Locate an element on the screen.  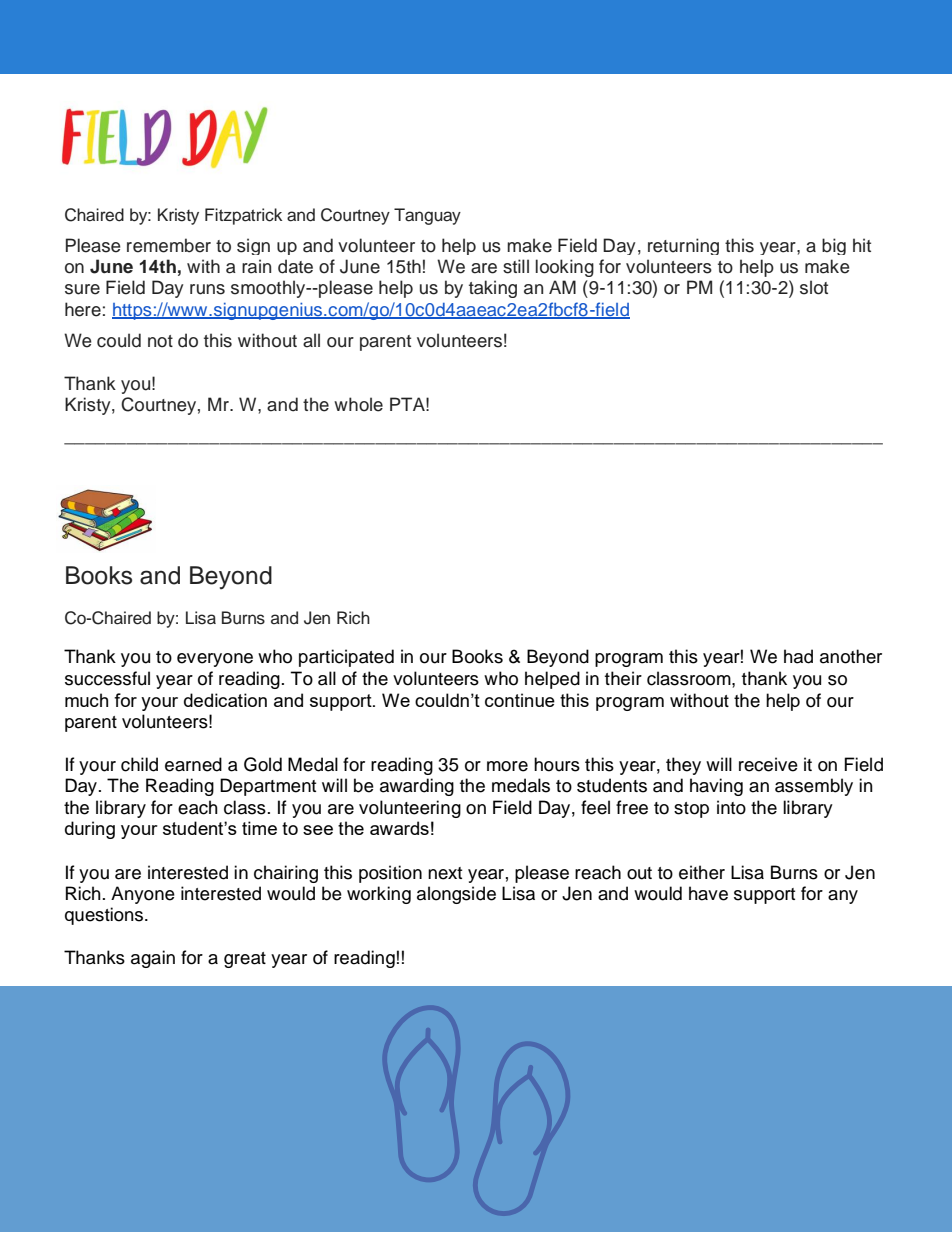
taking is located at coordinates (493, 289).
